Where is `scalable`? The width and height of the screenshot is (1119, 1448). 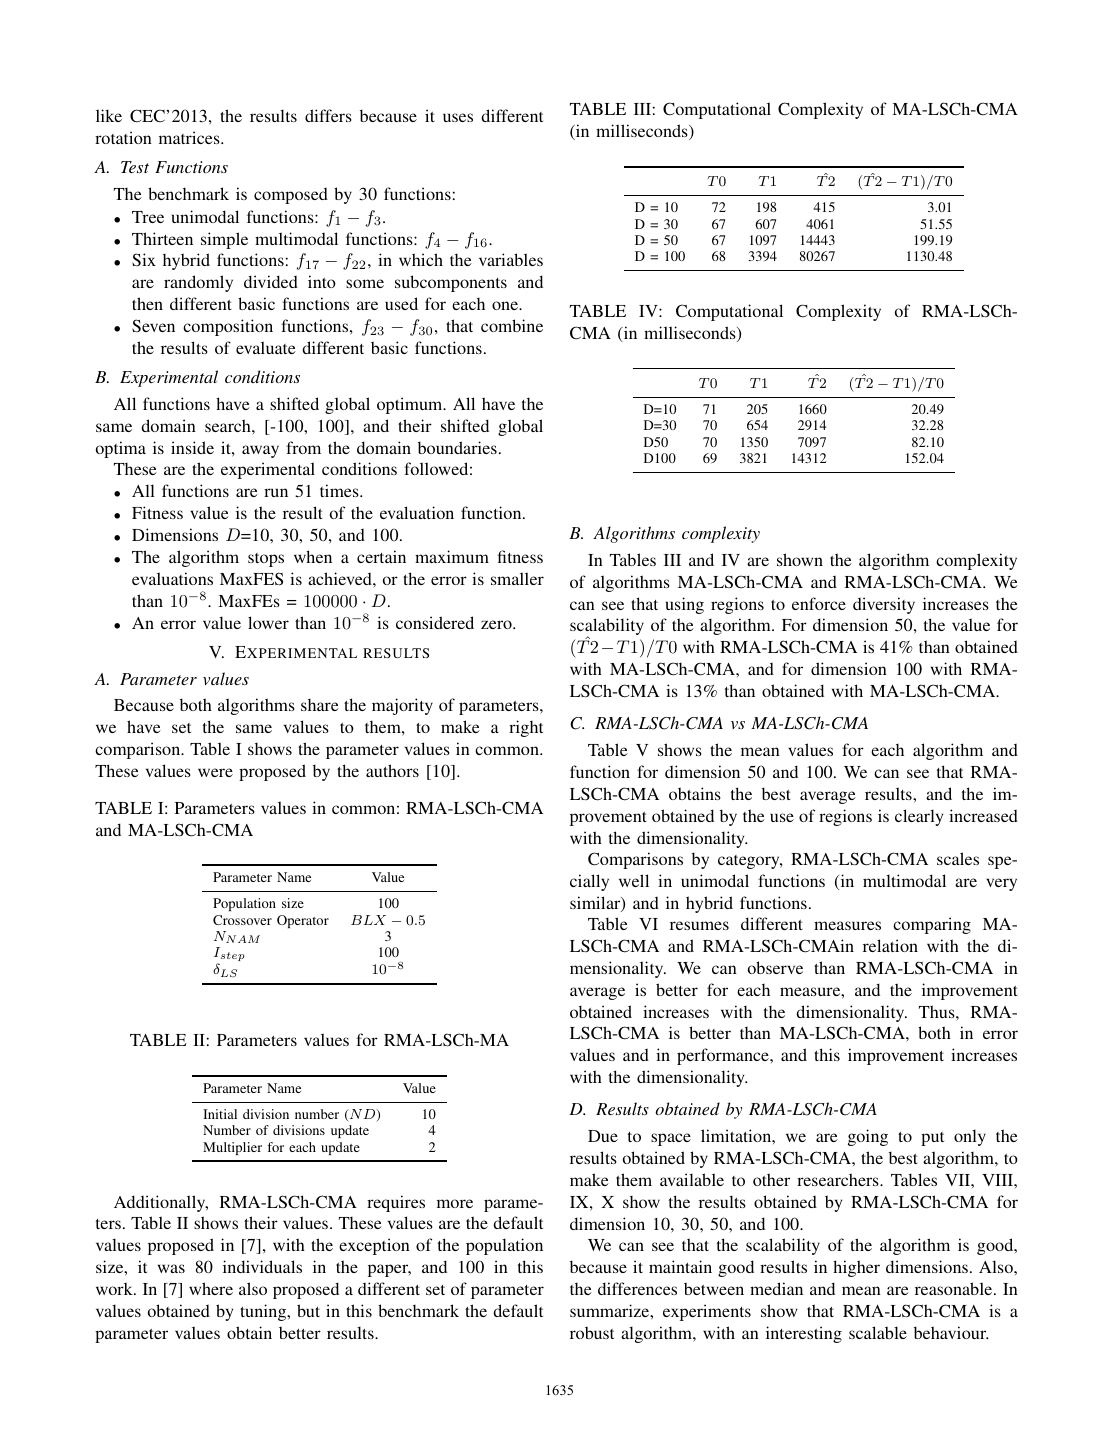
scalable is located at coordinates (878, 1332).
